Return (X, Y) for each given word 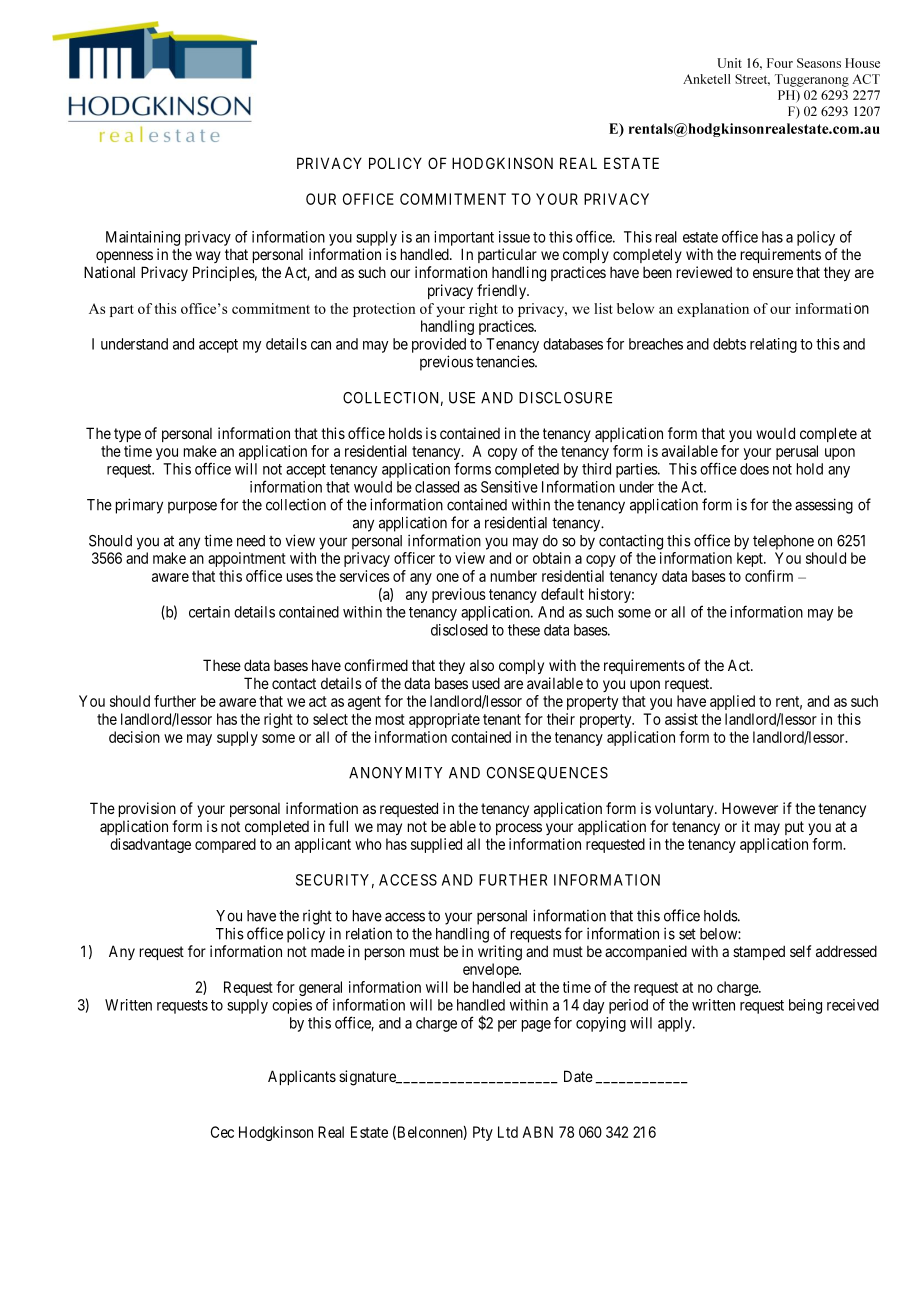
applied (732, 702)
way (208, 257)
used (486, 683)
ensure (773, 273)
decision (134, 737)
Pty (483, 1133)
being (805, 1006)
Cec (222, 1132)
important (464, 238)
